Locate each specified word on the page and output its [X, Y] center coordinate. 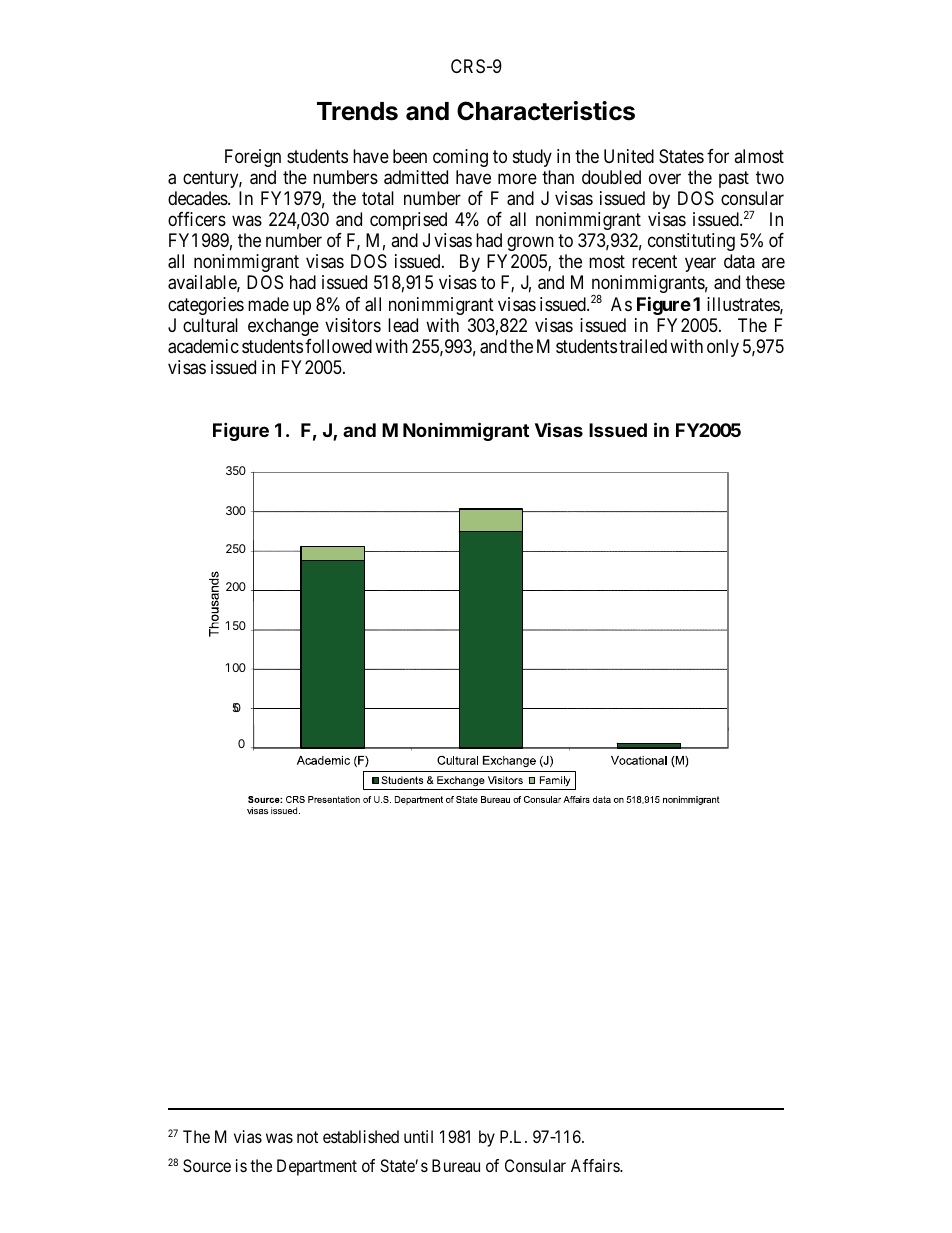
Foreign [253, 158]
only [723, 348]
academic [203, 346]
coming [460, 158]
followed [338, 346]
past [734, 179]
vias [248, 1136]
